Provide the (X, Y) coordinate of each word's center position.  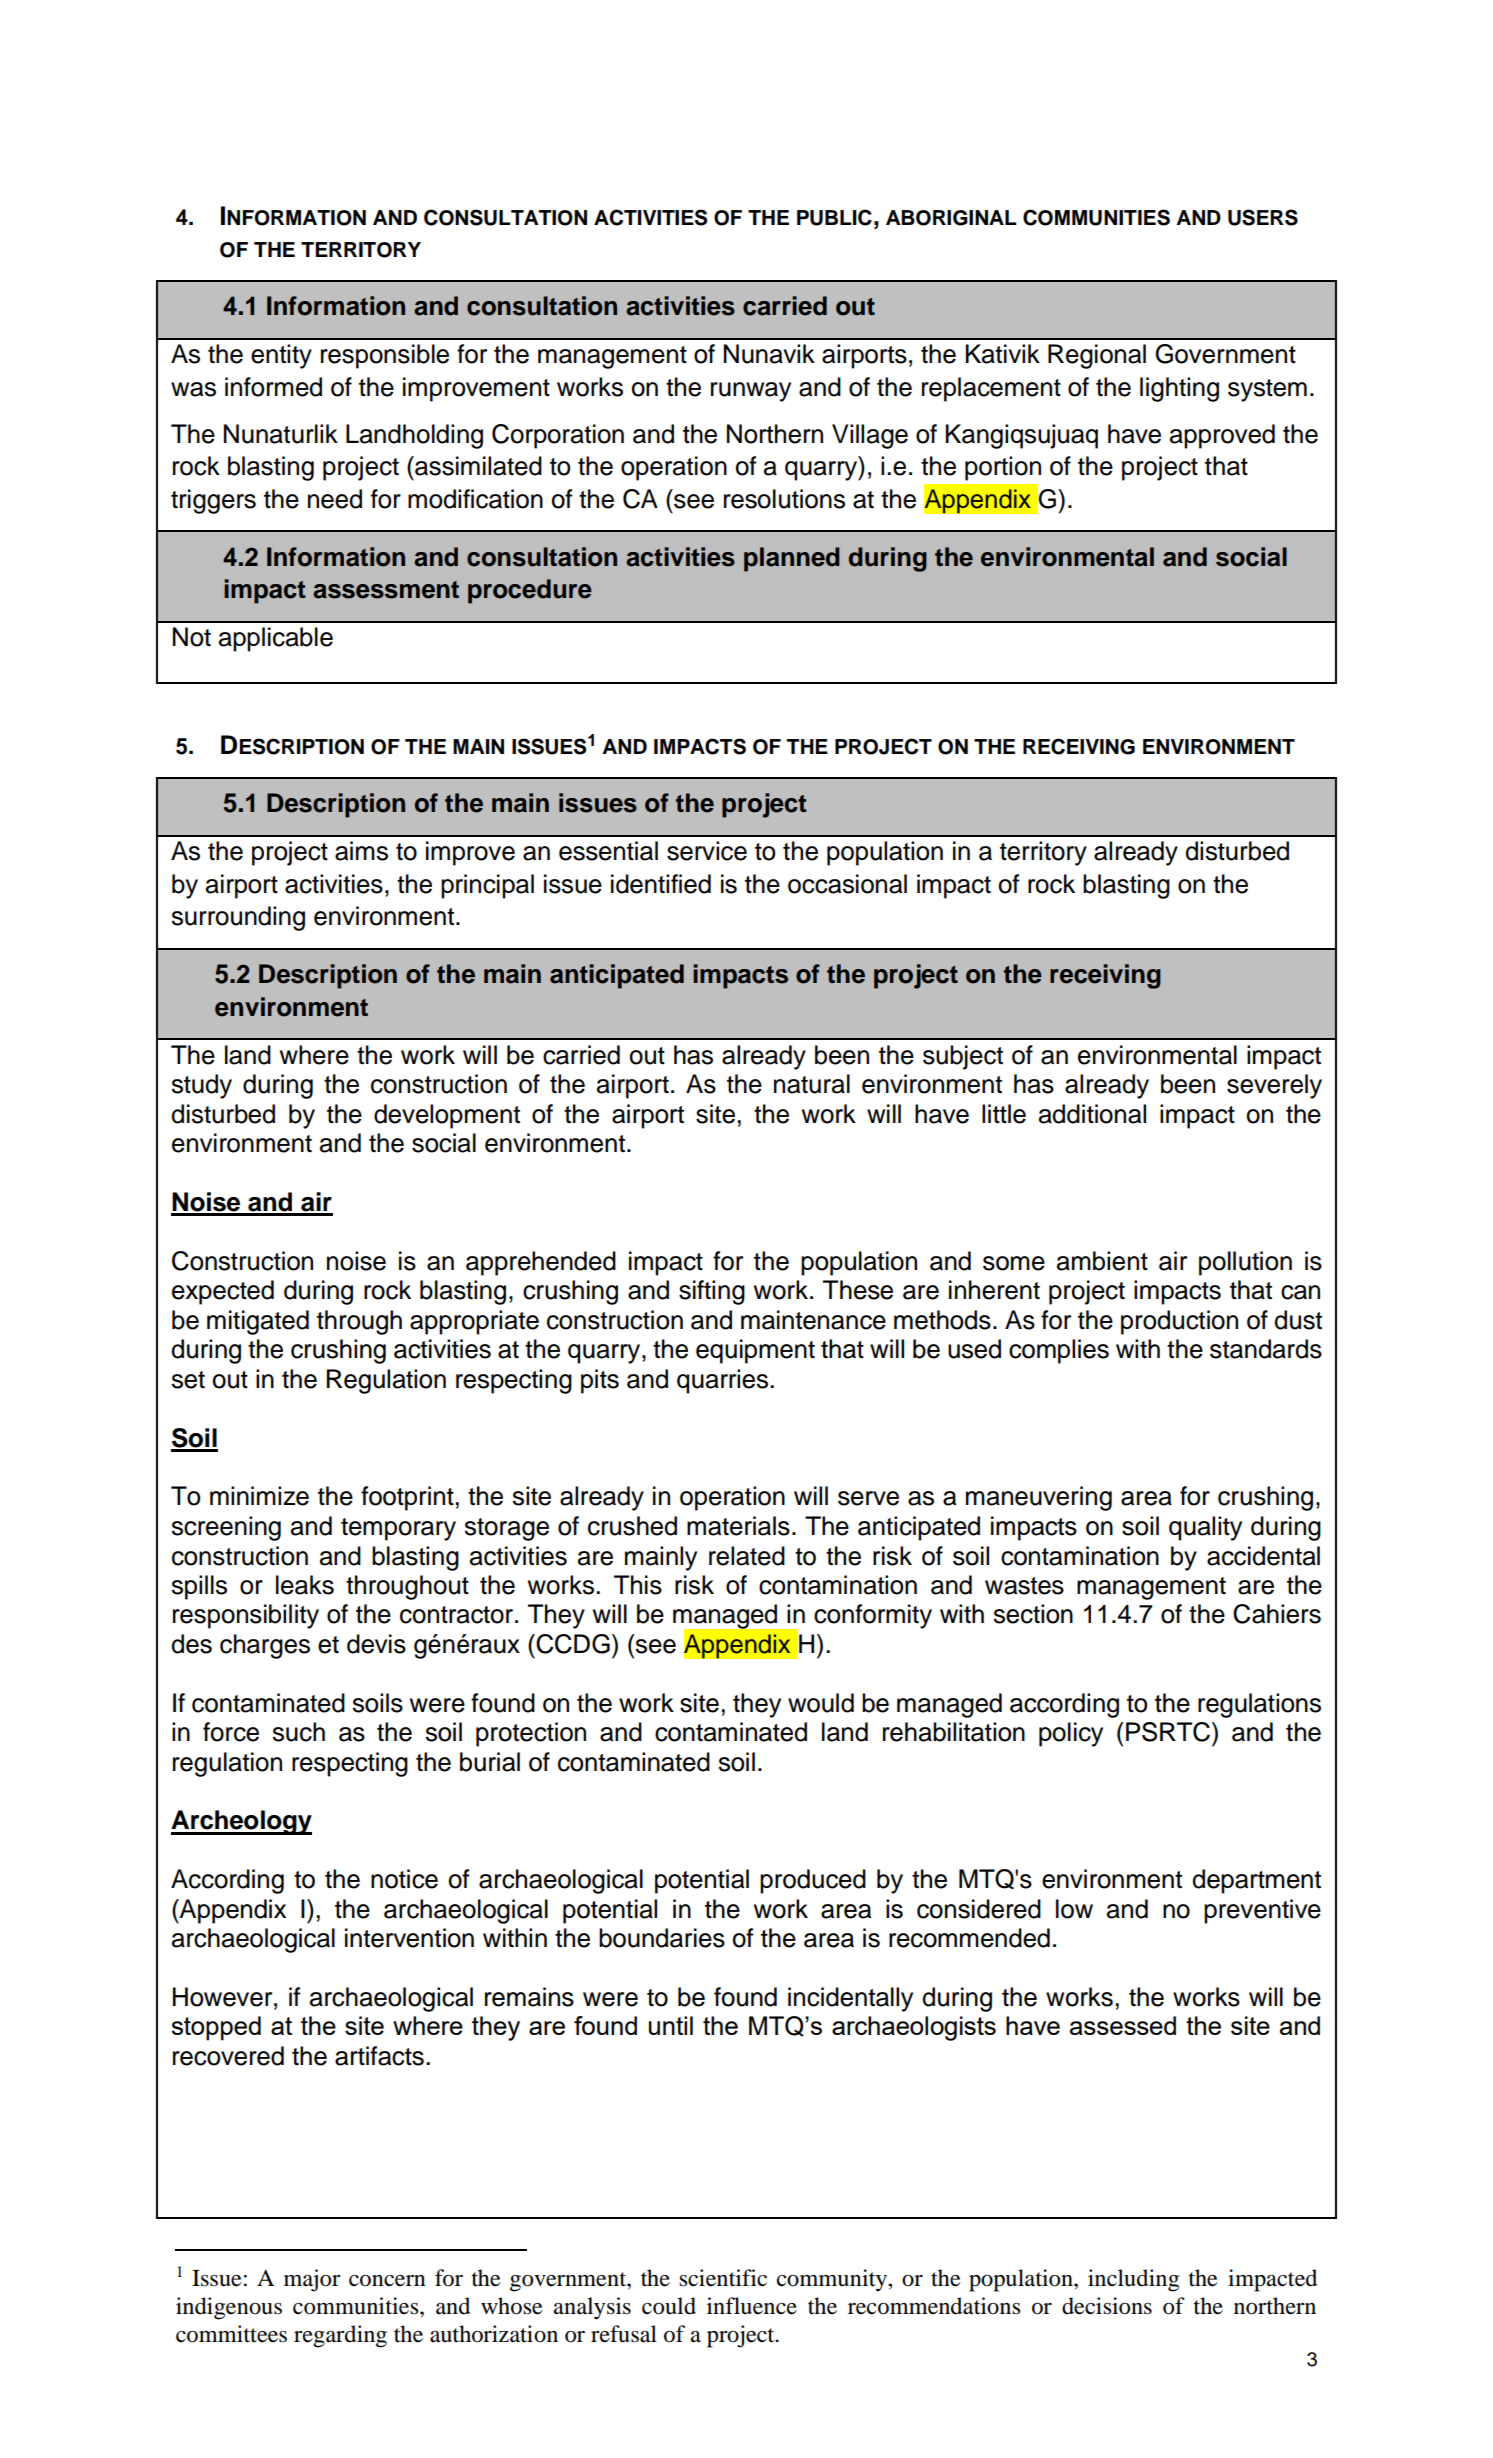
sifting (712, 1292)
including (1133, 2280)
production (1179, 1322)
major (312, 2280)
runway (751, 392)
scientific (723, 2278)
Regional (1097, 356)
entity (281, 356)
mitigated (258, 1322)
